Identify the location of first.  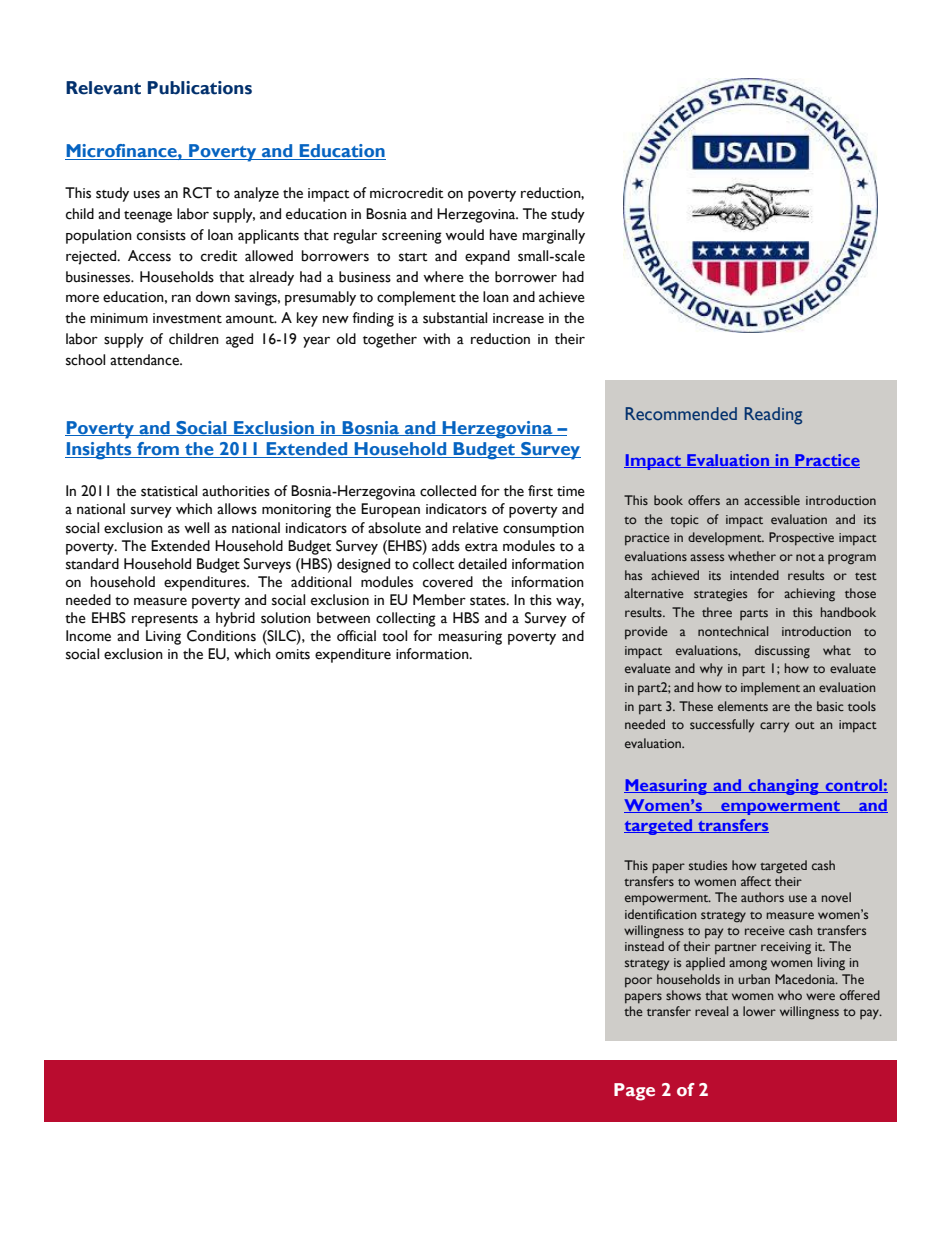
(540, 491).
